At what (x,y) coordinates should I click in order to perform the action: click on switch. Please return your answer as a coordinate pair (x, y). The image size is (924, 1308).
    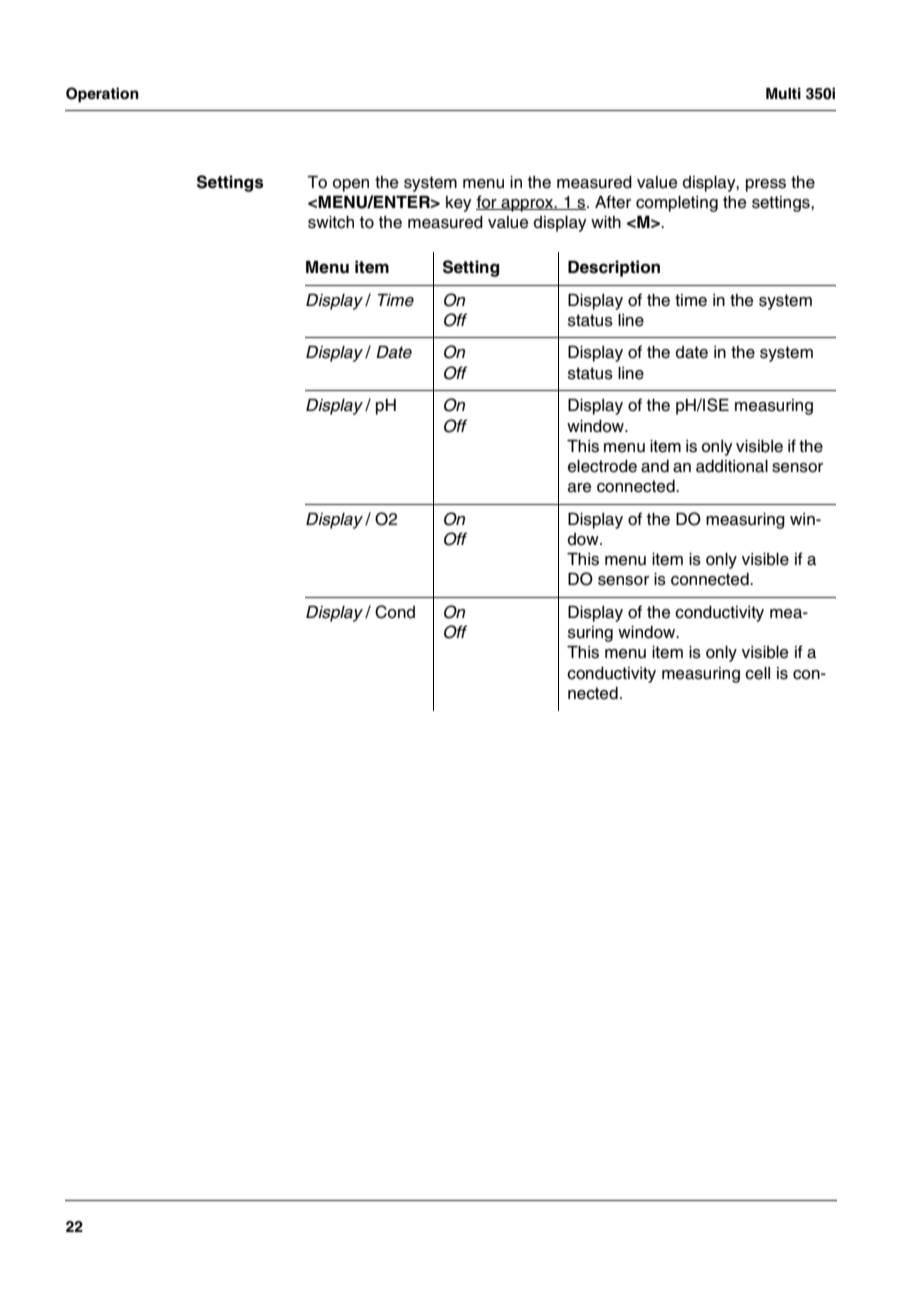
    Looking at the image, I should click on (331, 222).
